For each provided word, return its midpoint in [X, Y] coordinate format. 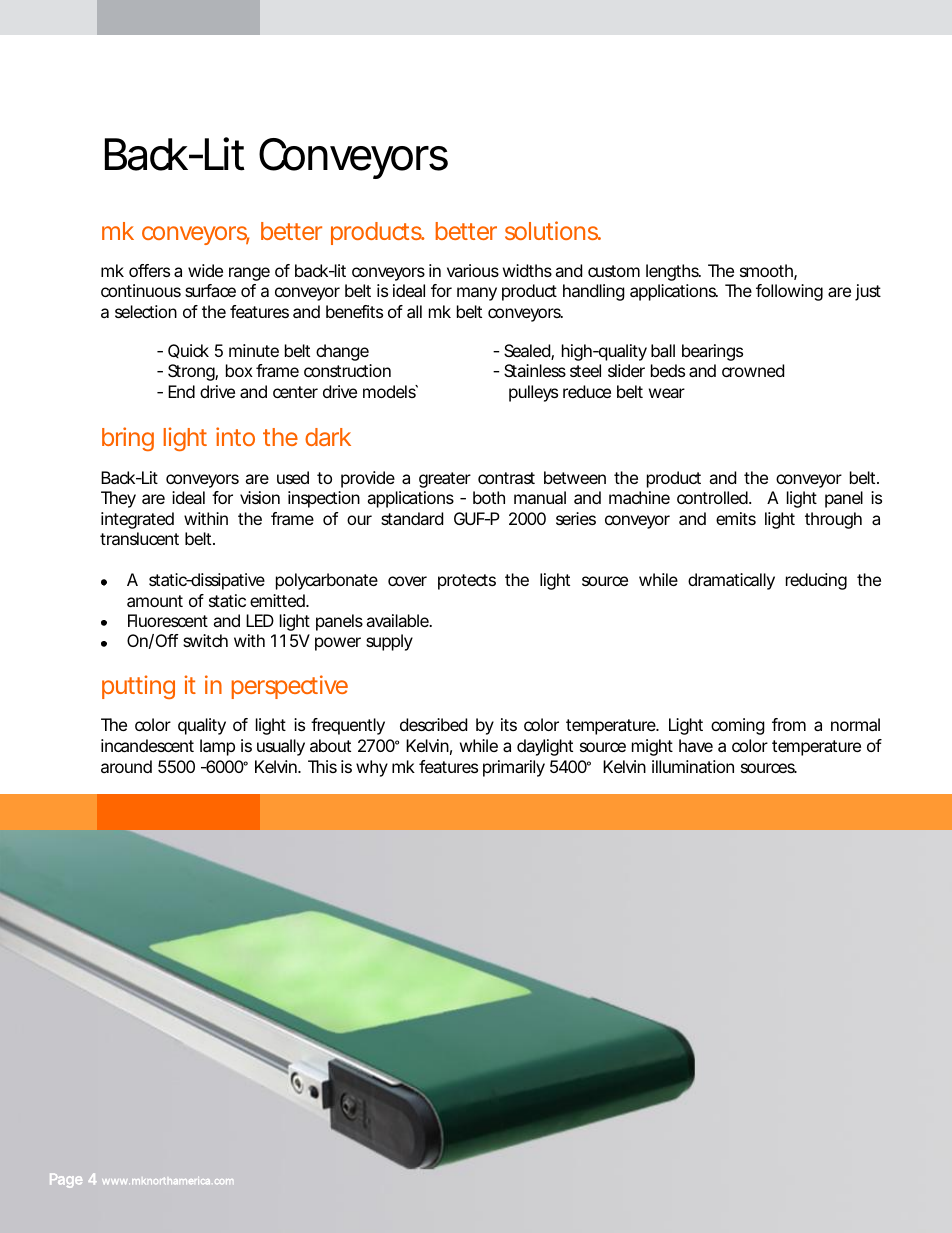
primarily [514, 768]
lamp [217, 747]
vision [260, 497]
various [473, 270]
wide [205, 270]
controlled [713, 497]
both [489, 497]
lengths [673, 272]
